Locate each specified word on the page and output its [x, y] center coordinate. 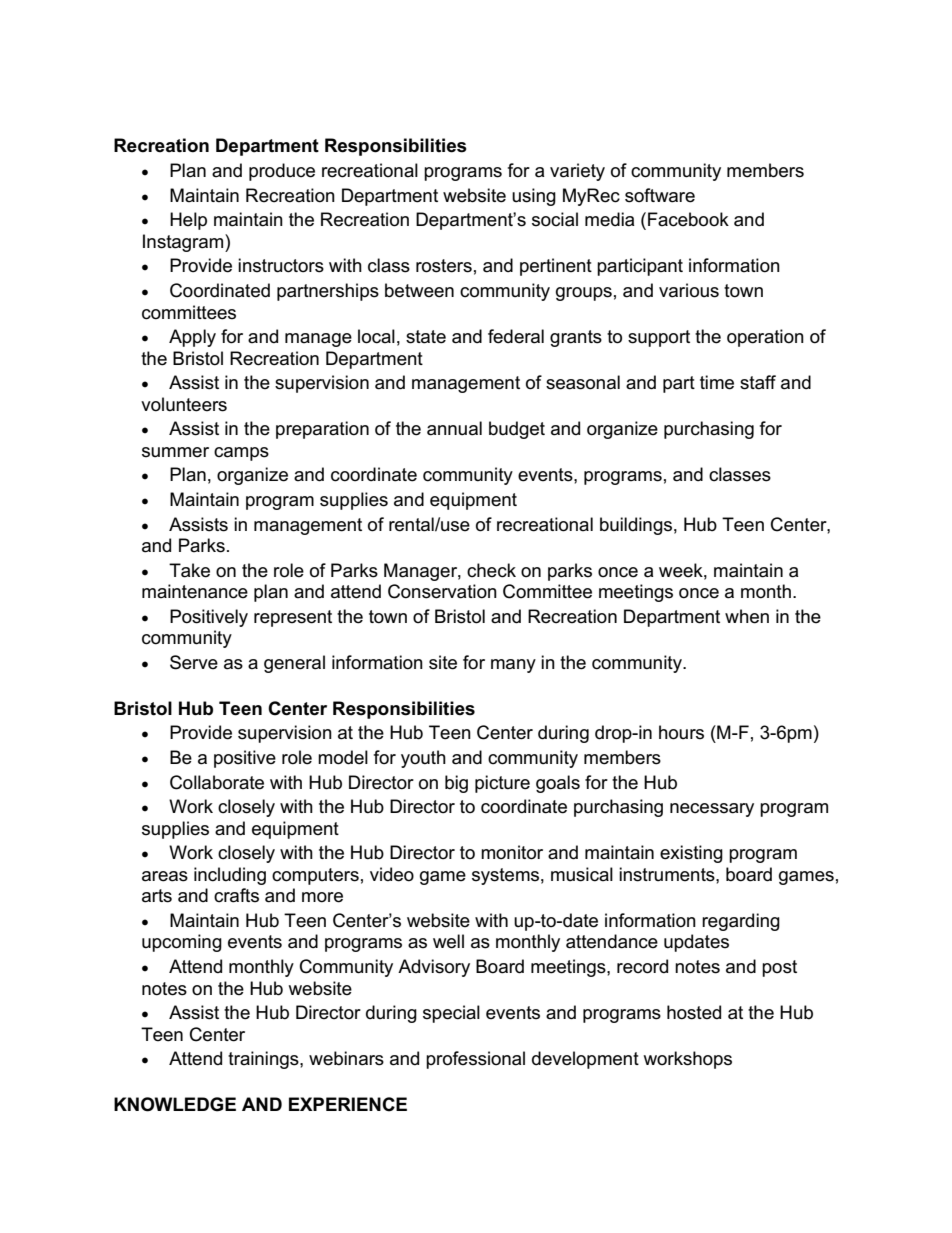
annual [454, 428]
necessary [712, 810]
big [456, 784]
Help [188, 221]
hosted [694, 1012]
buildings [636, 526]
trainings [264, 1060]
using [534, 197]
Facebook [688, 219]
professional [475, 1060]
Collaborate [217, 782]
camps [241, 454]
